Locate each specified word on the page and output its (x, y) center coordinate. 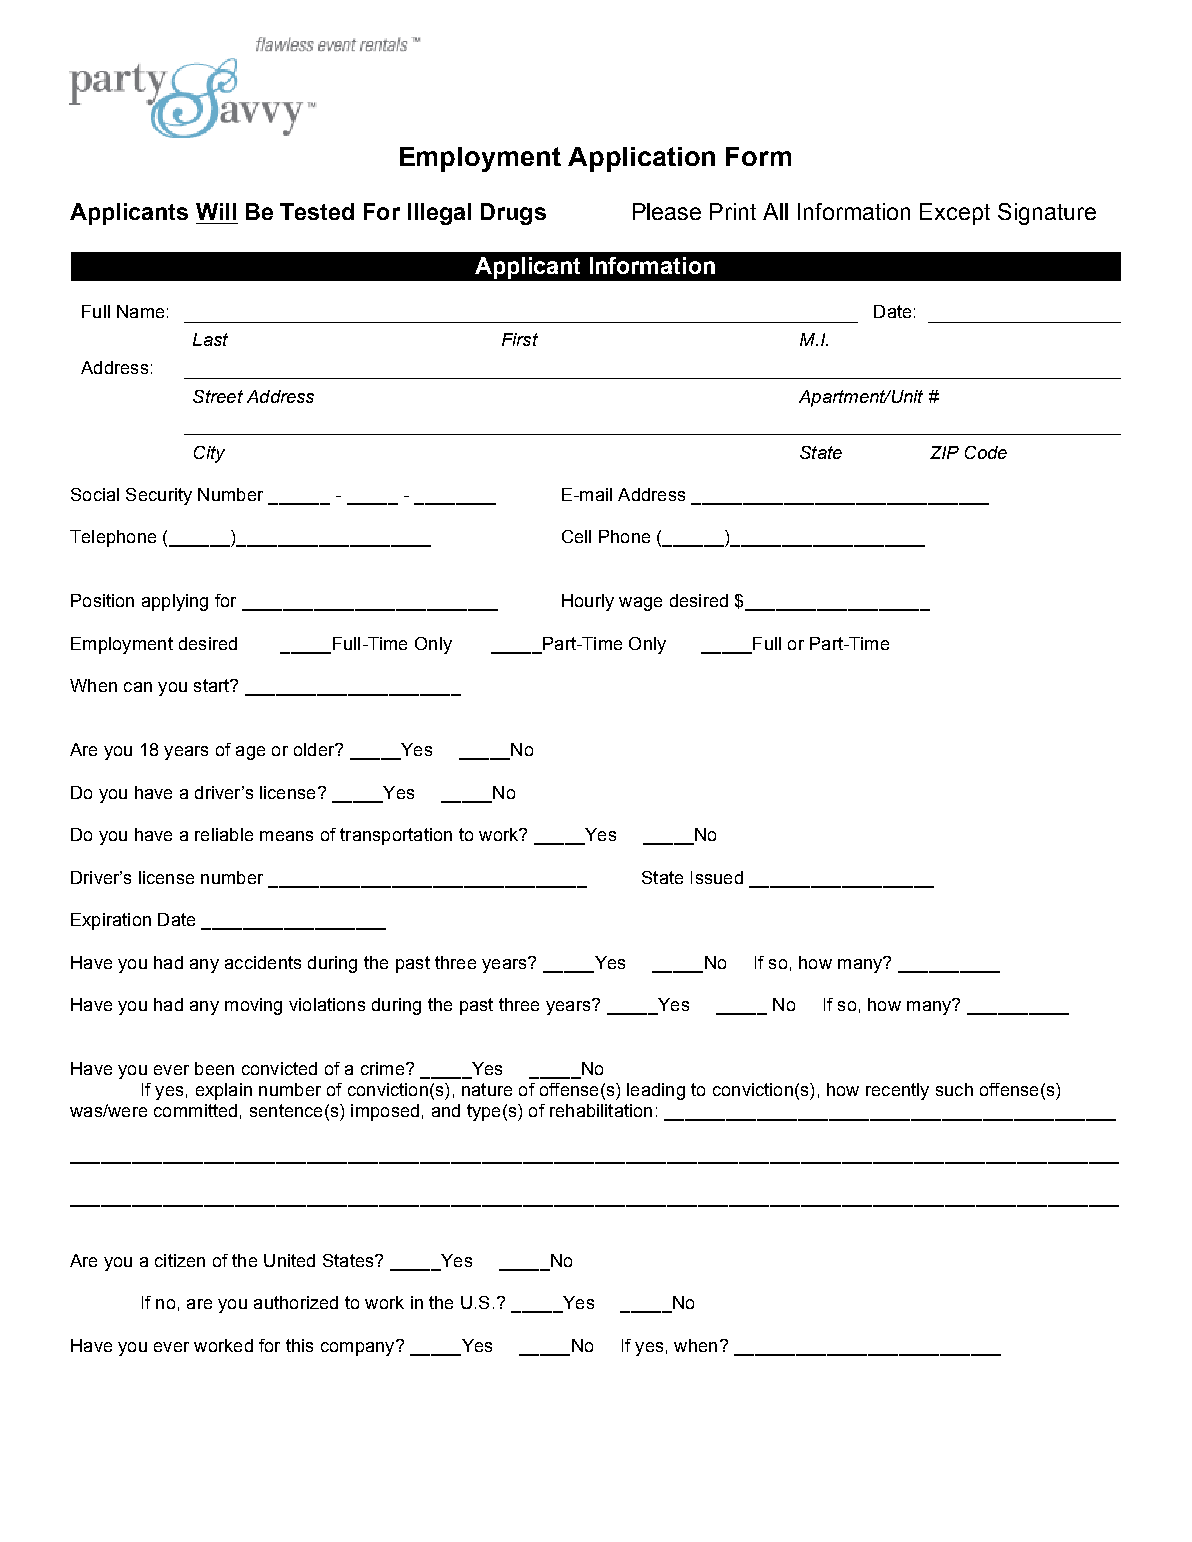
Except (955, 214)
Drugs (513, 214)
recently (897, 1091)
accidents (263, 962)
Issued (717, 877)
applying (175, 602)
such (954, 1089)
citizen (180, 1260)
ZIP (944, 452)
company (359, 1348)
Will (216, 211)
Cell (576, 536)
